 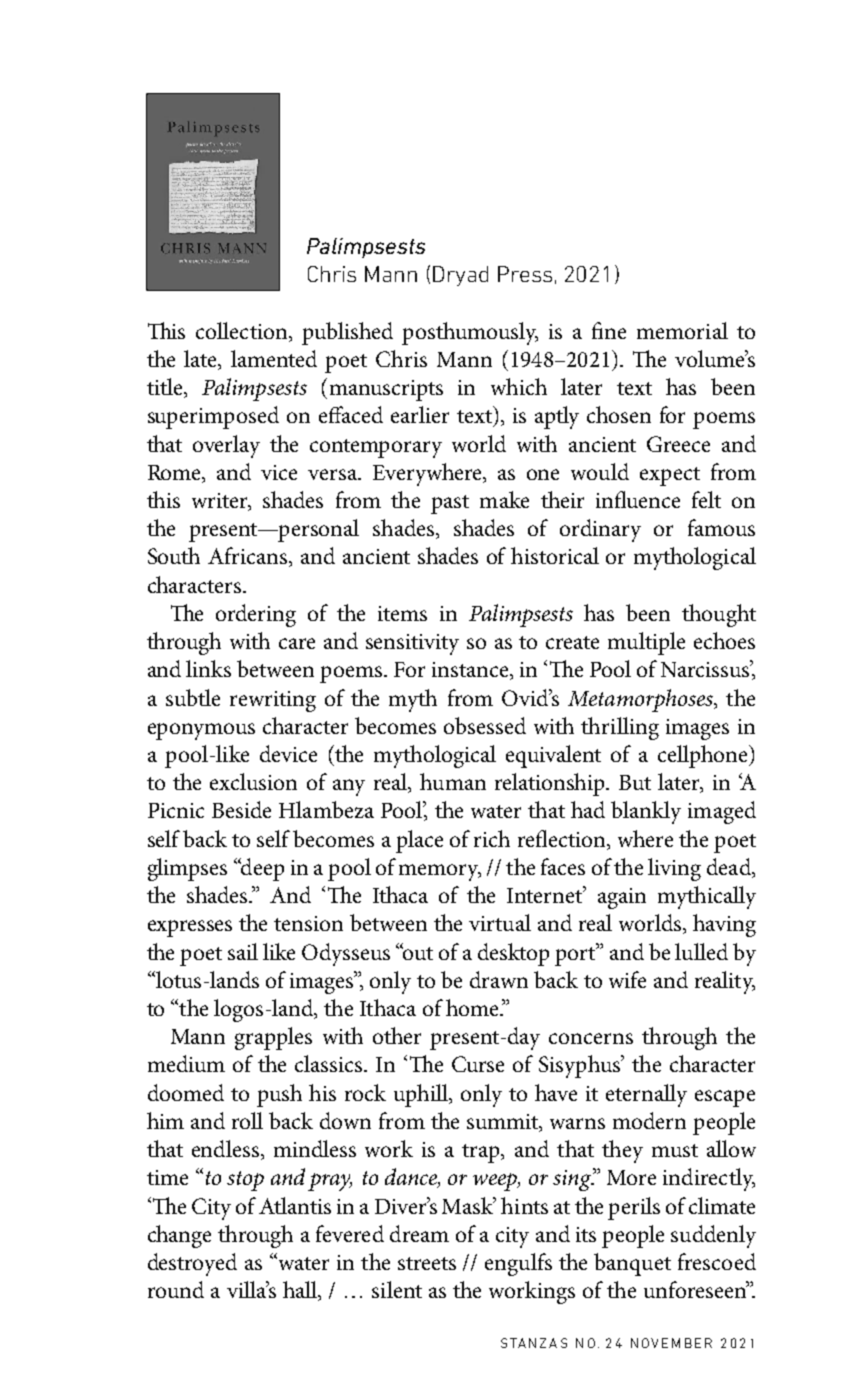 I want to click on human, so click(x=453, y=781).
